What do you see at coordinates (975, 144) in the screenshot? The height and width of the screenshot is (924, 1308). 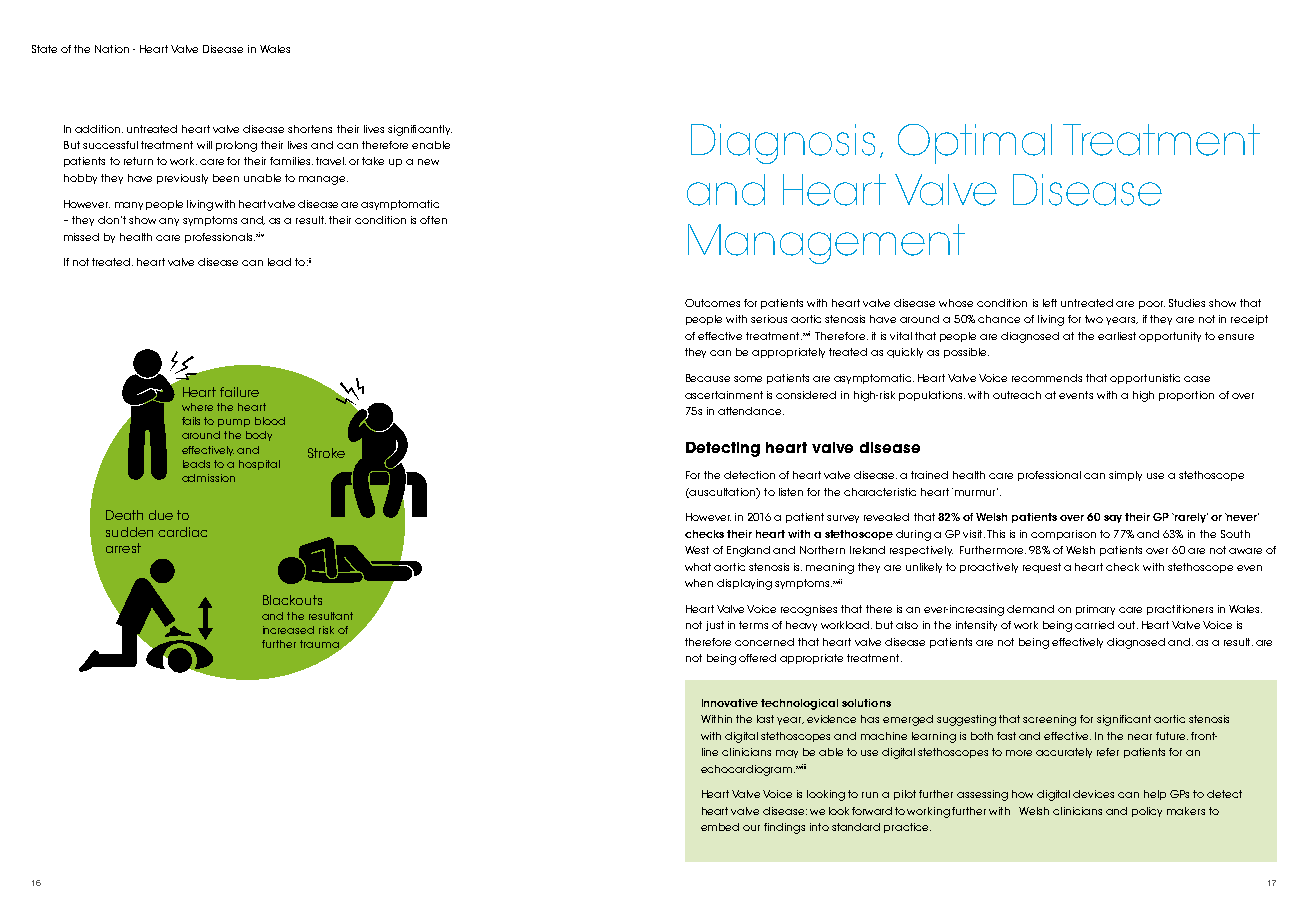 I see `Optimal` at bounding box center [975, 144].
